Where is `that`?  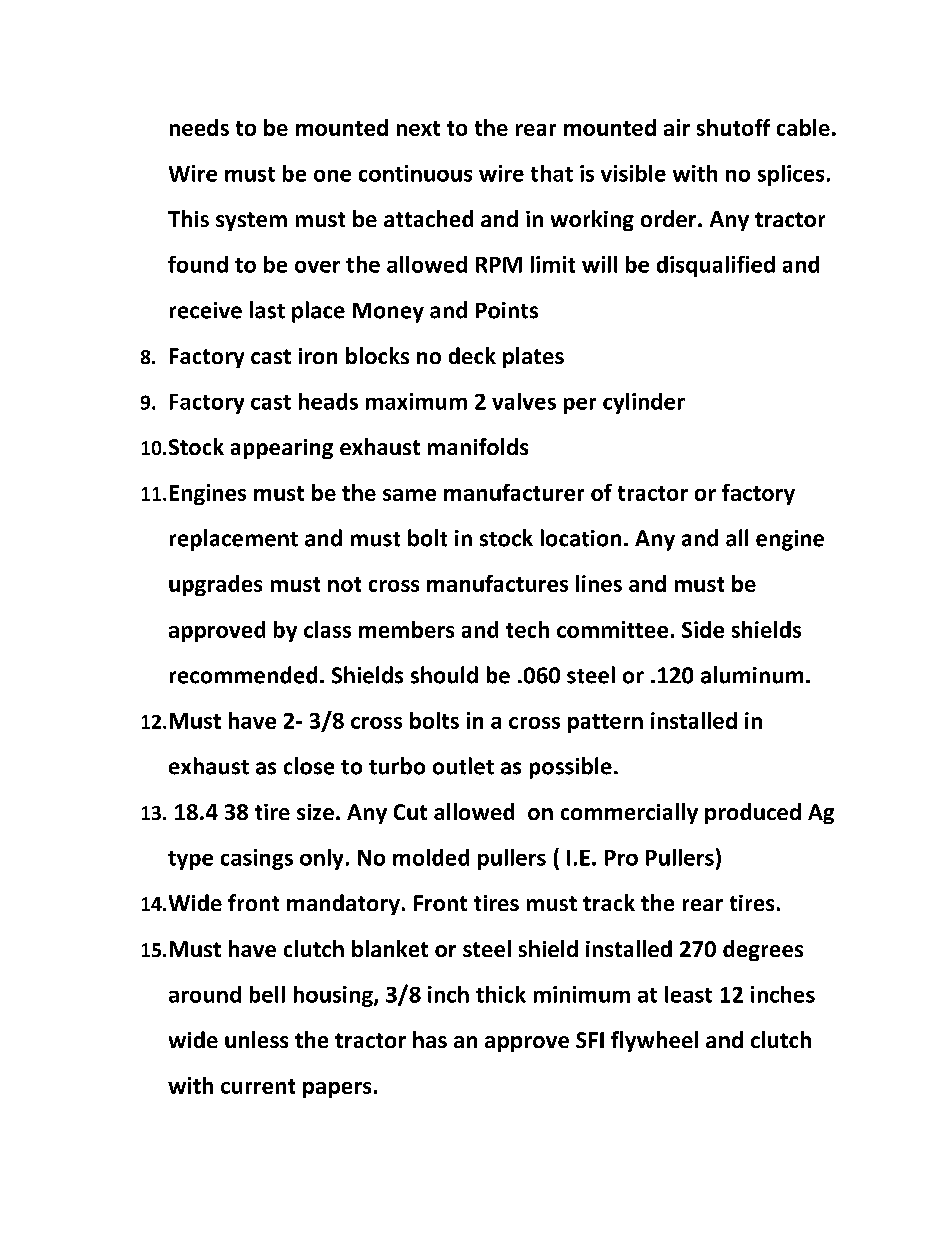
that is located at coordinates (552, 173).
